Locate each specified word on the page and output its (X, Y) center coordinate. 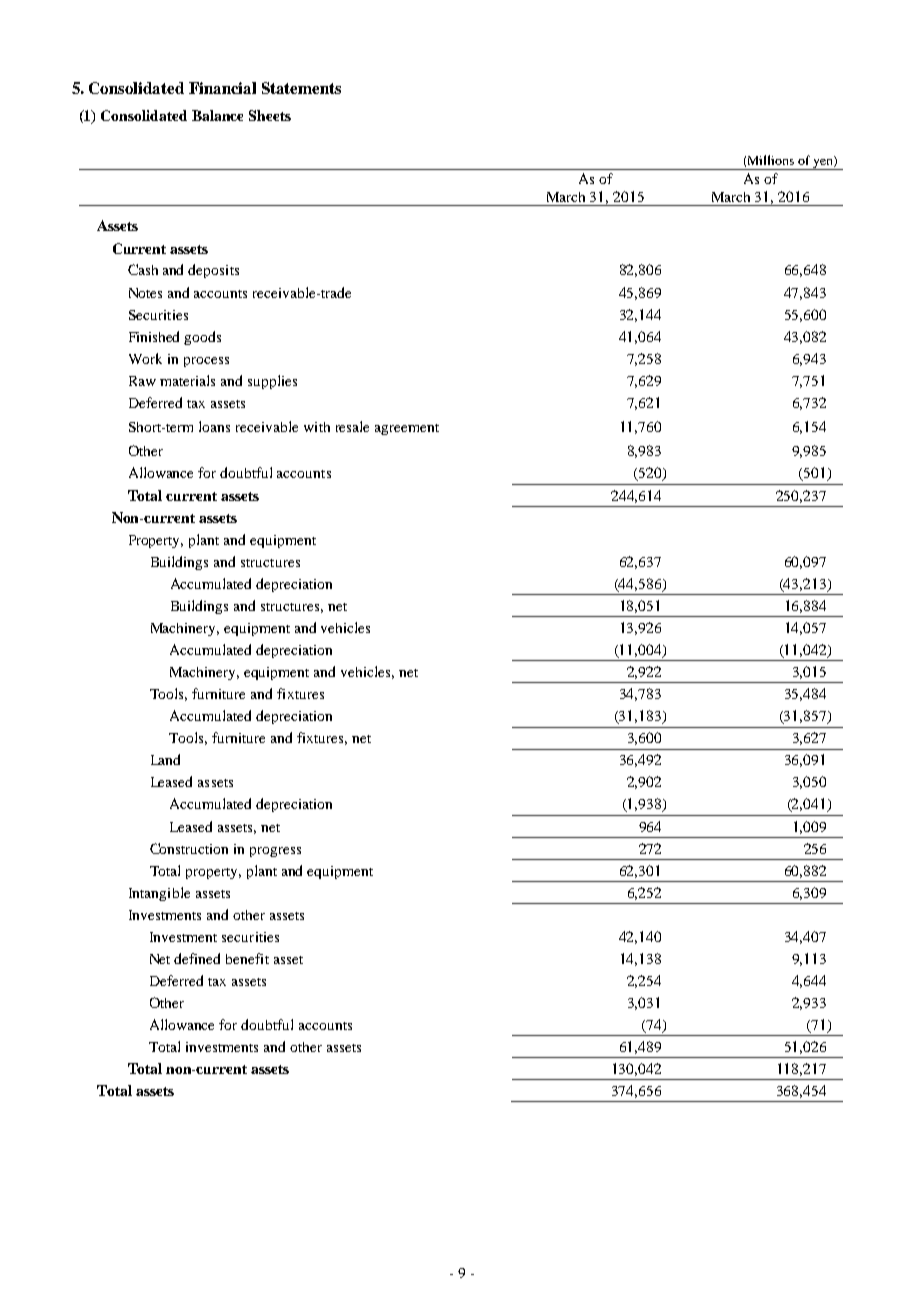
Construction (189, 848)
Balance (217, 115)
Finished (154, 336)
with (317, 427)
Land (165, 759)
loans (214, 426)
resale (352, 426)
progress (275, 852)
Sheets (270, 115)
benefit (247, 958)
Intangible (159, 894)
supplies (272, 382)
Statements (301, 88)
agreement (407, 429)
